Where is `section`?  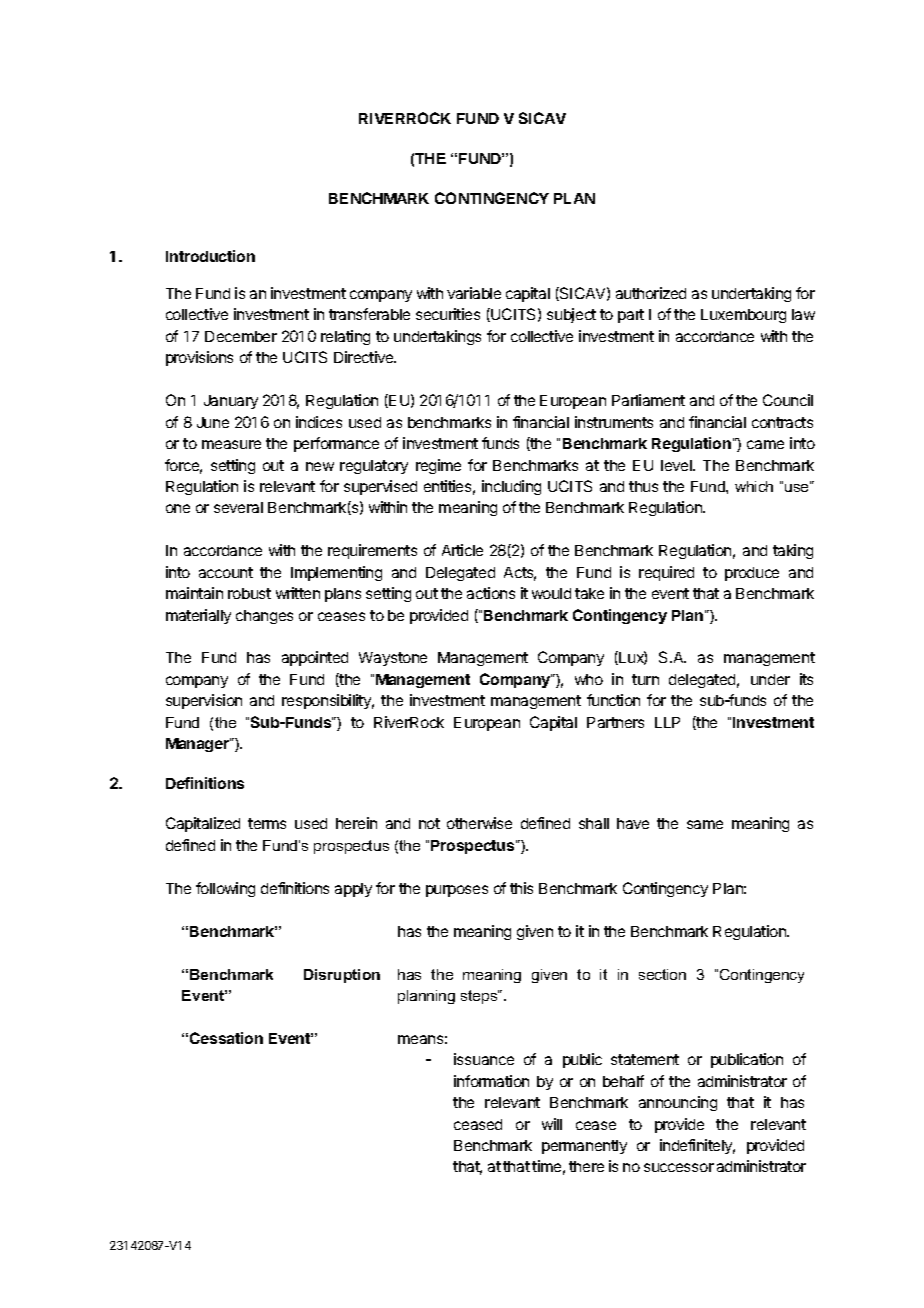 section is located at coordinates (662, 974).
